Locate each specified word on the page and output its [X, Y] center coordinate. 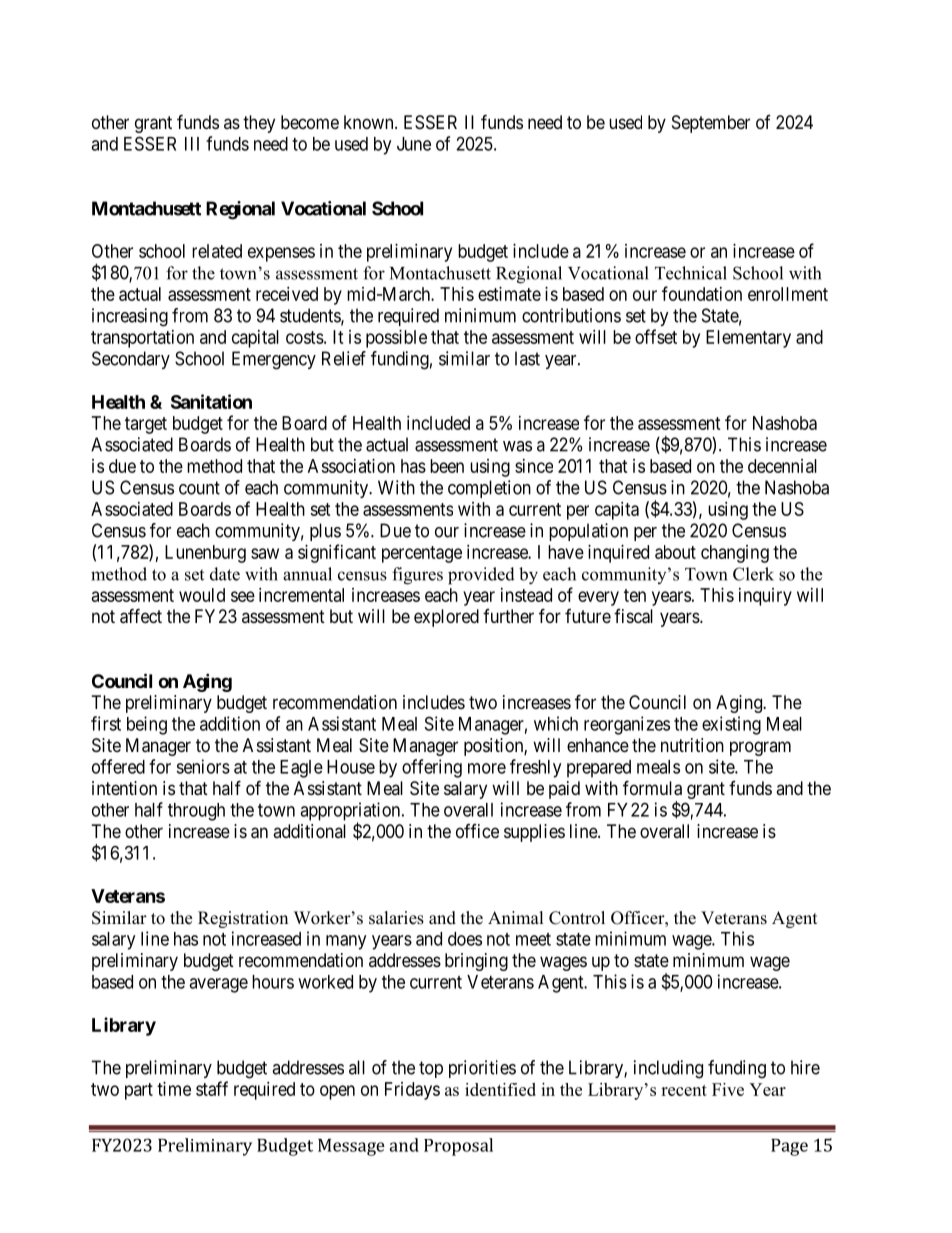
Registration [243, 919]
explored [446, 618]
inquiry [765, 597]
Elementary [748, 339]
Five [728, 1089]
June [414, 144]
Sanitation [211, 401]
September [711, 124]
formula [652, 788]
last [527, 358]
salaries [396, 918]
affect [141, 616]
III [192, 144]
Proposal [458, 1147]
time [174, 1089]
